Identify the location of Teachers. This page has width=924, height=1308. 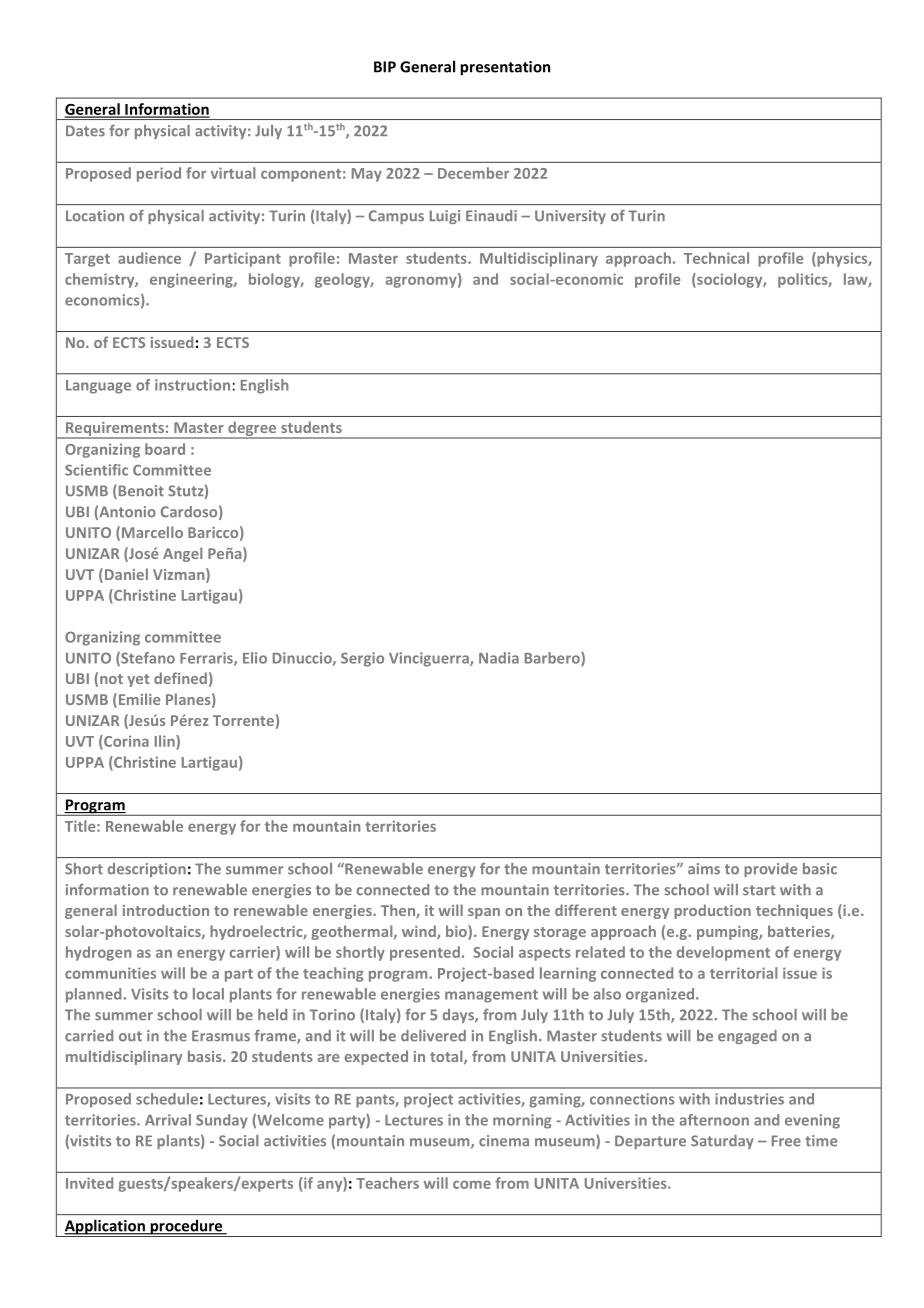
(388, 1183).
